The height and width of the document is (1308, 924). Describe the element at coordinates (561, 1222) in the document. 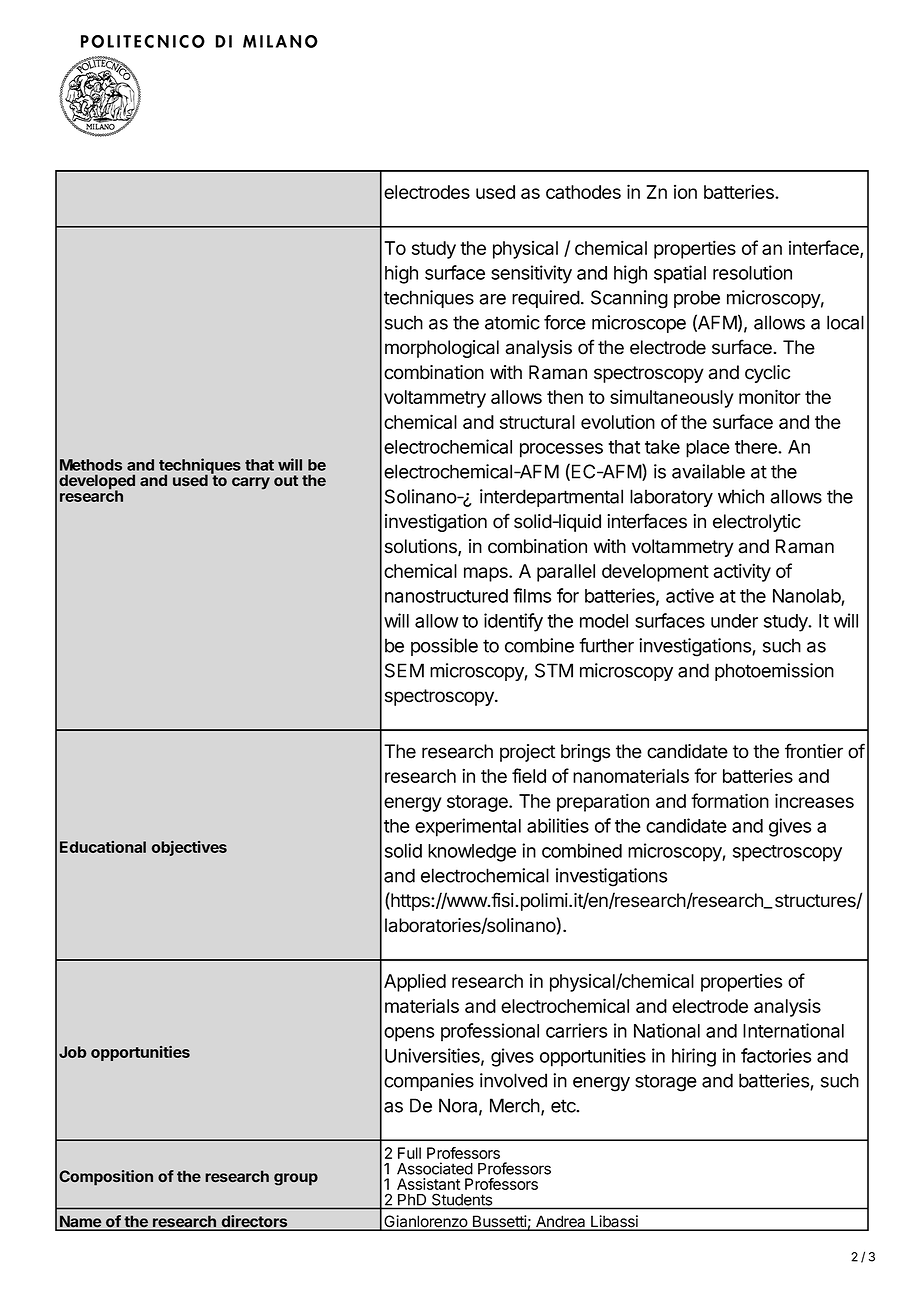

I see `Andrea` at that location.
